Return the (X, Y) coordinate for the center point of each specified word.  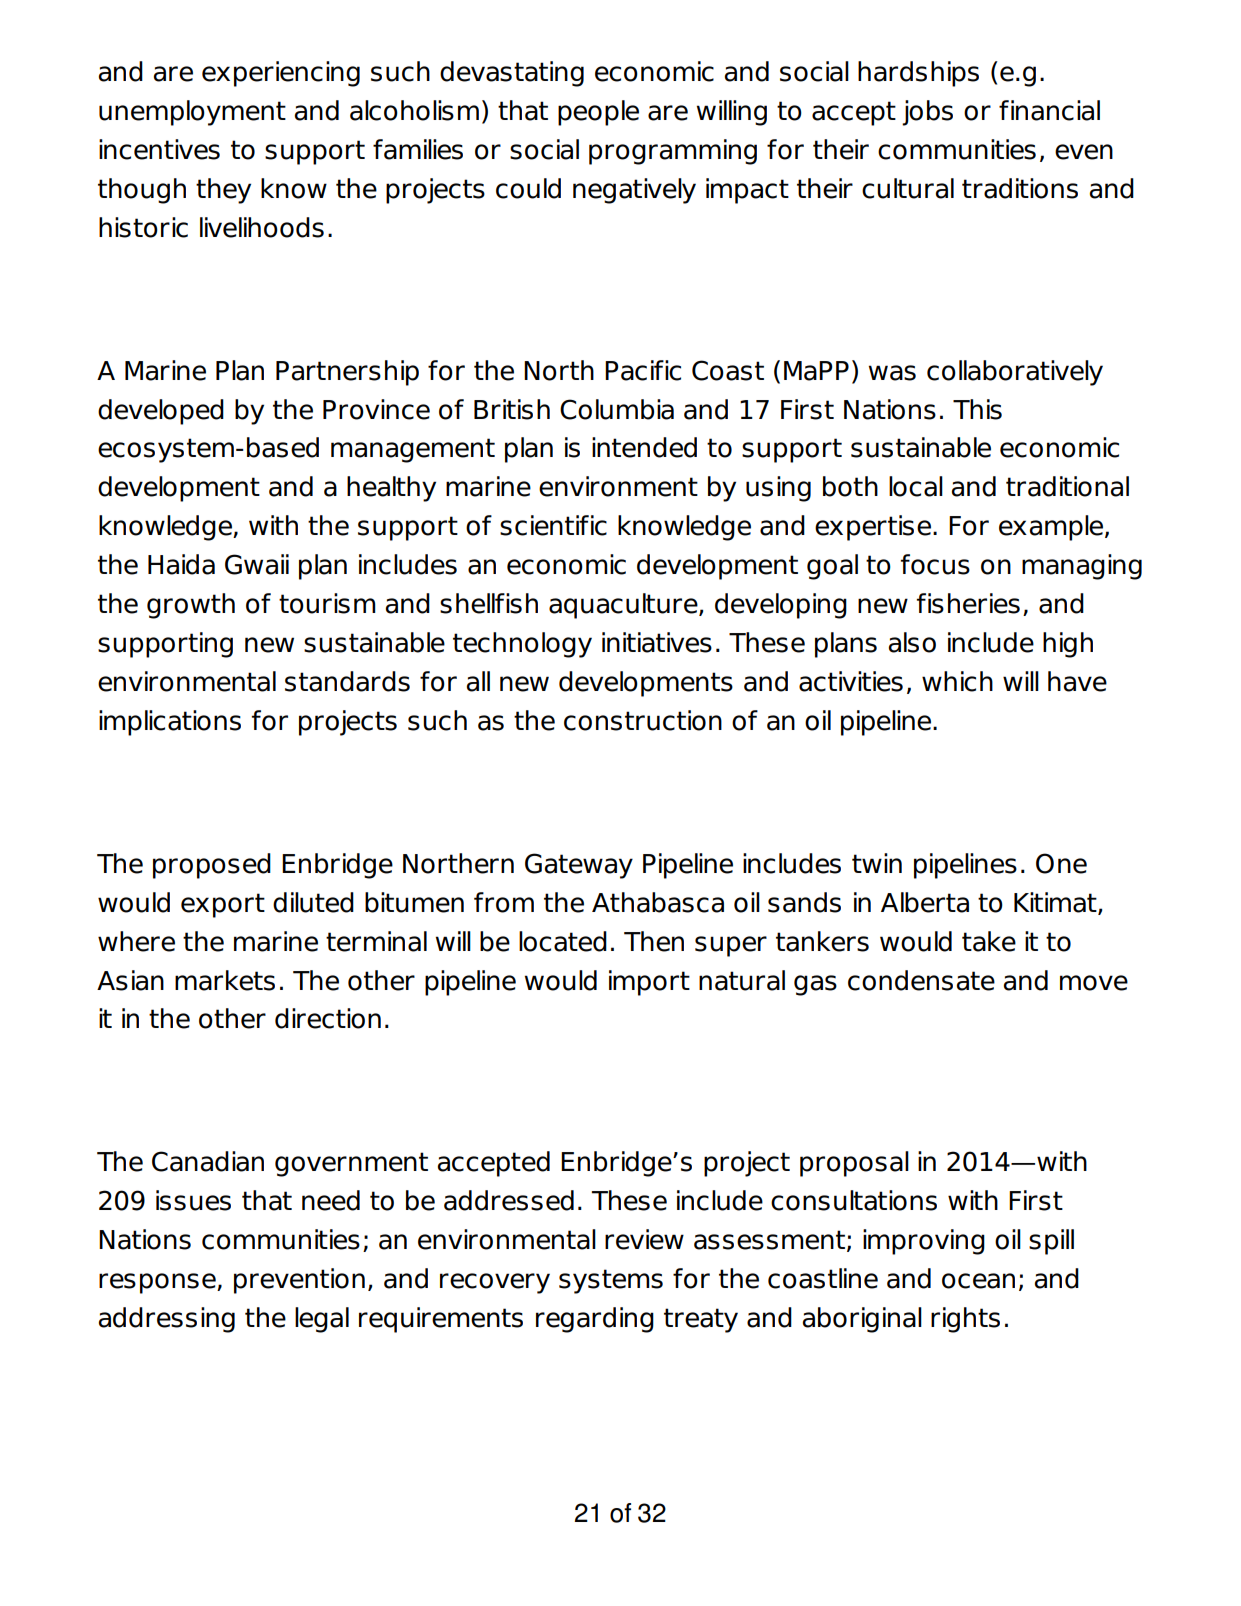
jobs (927, 113)
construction (643, 720)
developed (161, 412)
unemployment (192, 113)
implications (170, 723)
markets (225, 980)
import (649, 983)
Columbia (617, 409)
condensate (921, 980)
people (598, 113)
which (957, 681)
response (158, 1283)
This (977, 409)
